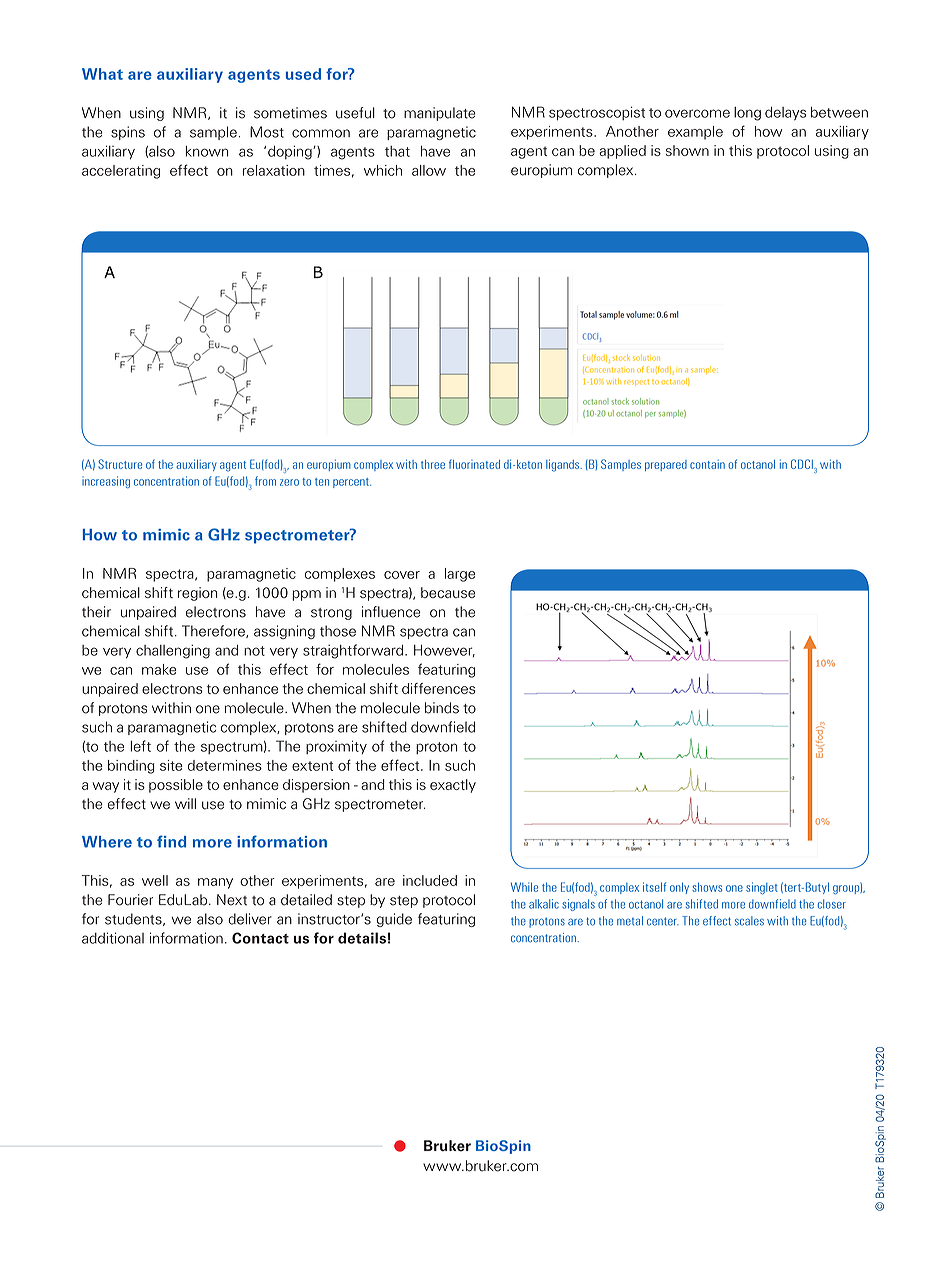 The width and height of the document is (952, 1265). I want to click on manipulate, so click(440, 114).
